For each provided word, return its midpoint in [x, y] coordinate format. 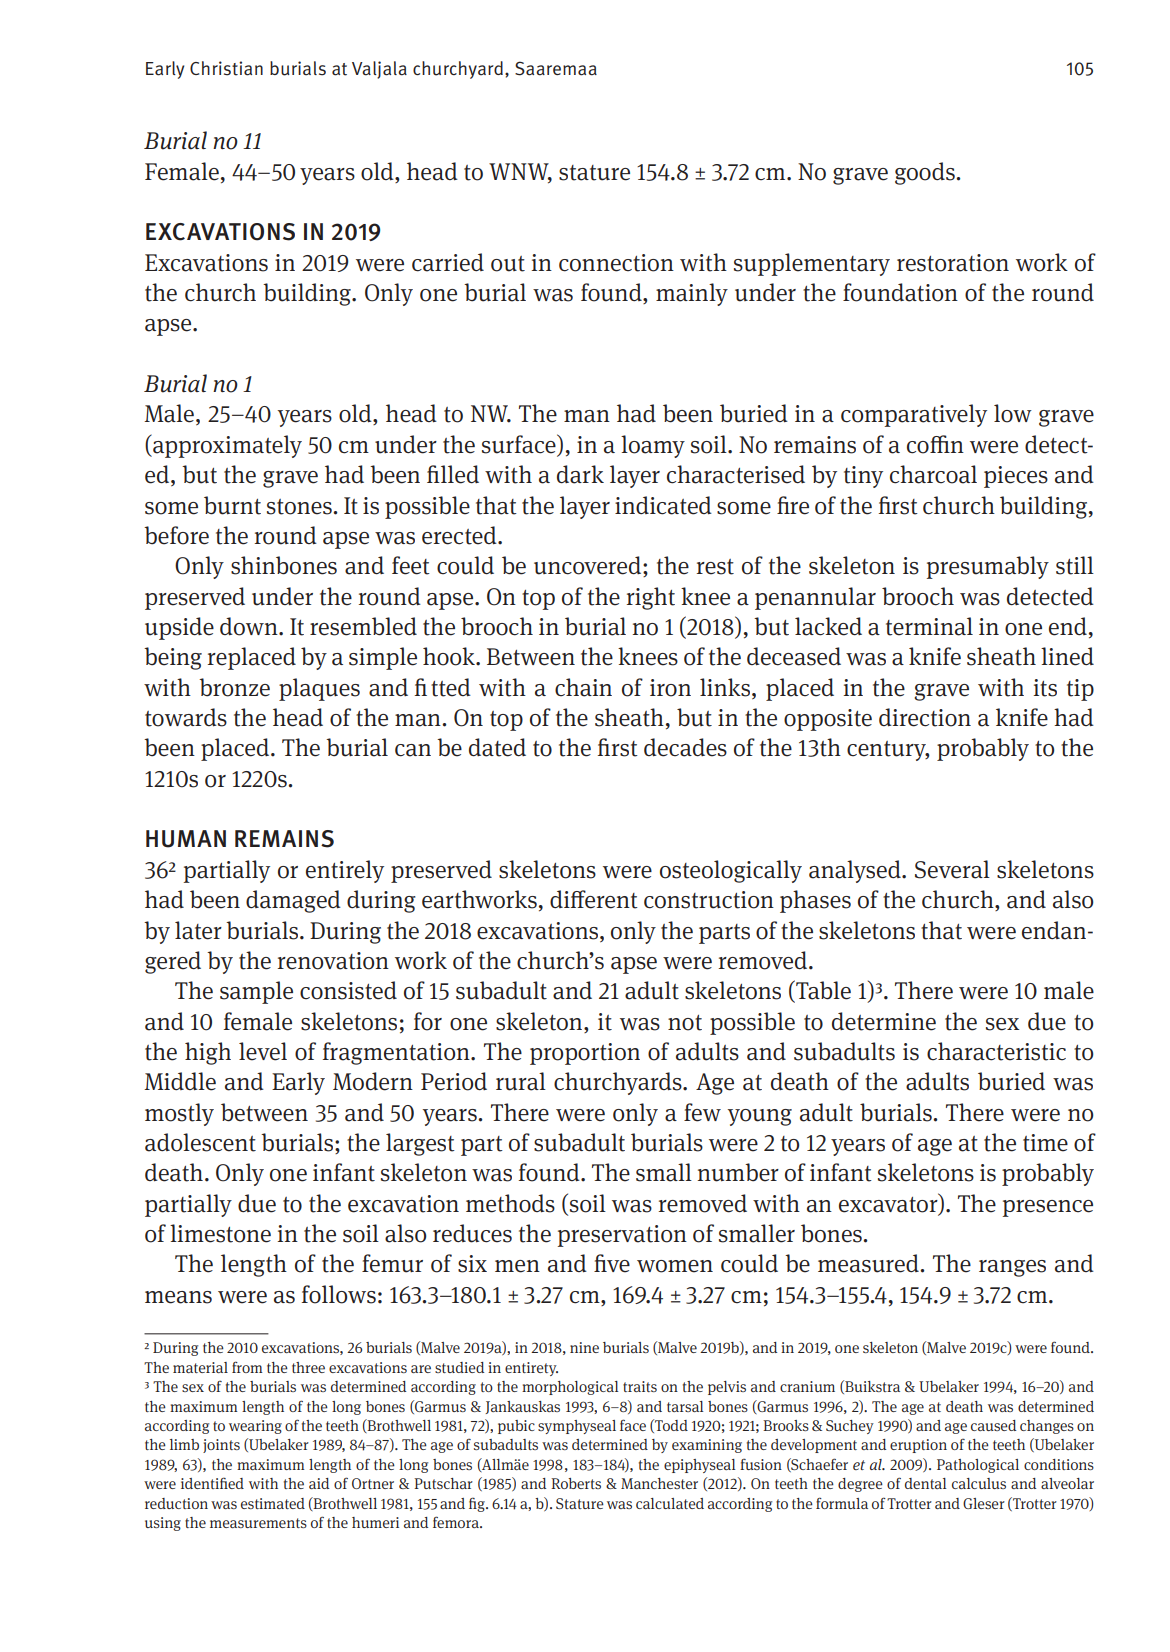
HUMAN [186, 839]
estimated [273, 1503]
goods [926, 173]
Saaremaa [556, 68]
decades [685, 747]
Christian [226, 68]
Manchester [659, 1483]
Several [952, 869]
